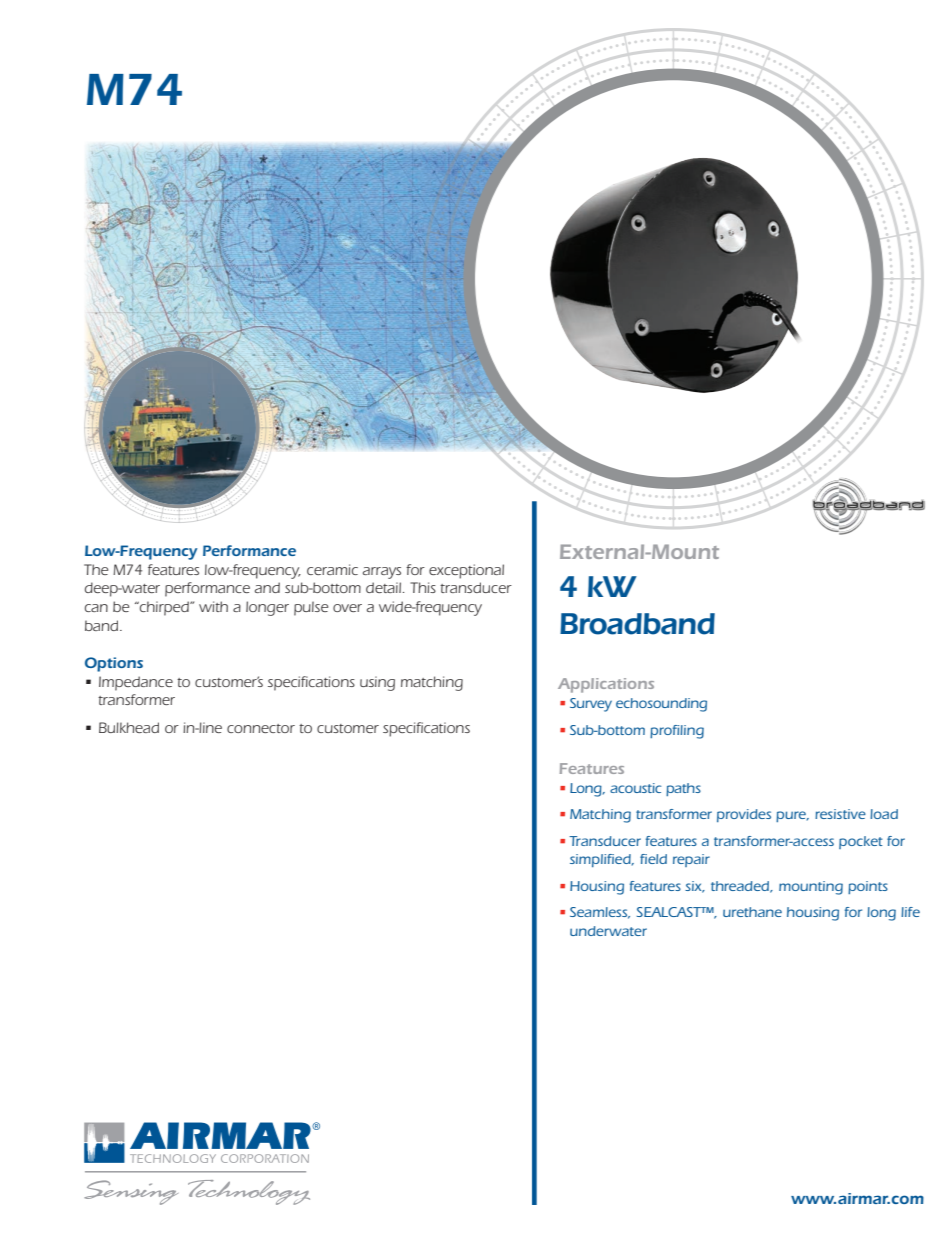  Describe the element at coordinates (683, 789) in the document. I see `paths` at that location.
